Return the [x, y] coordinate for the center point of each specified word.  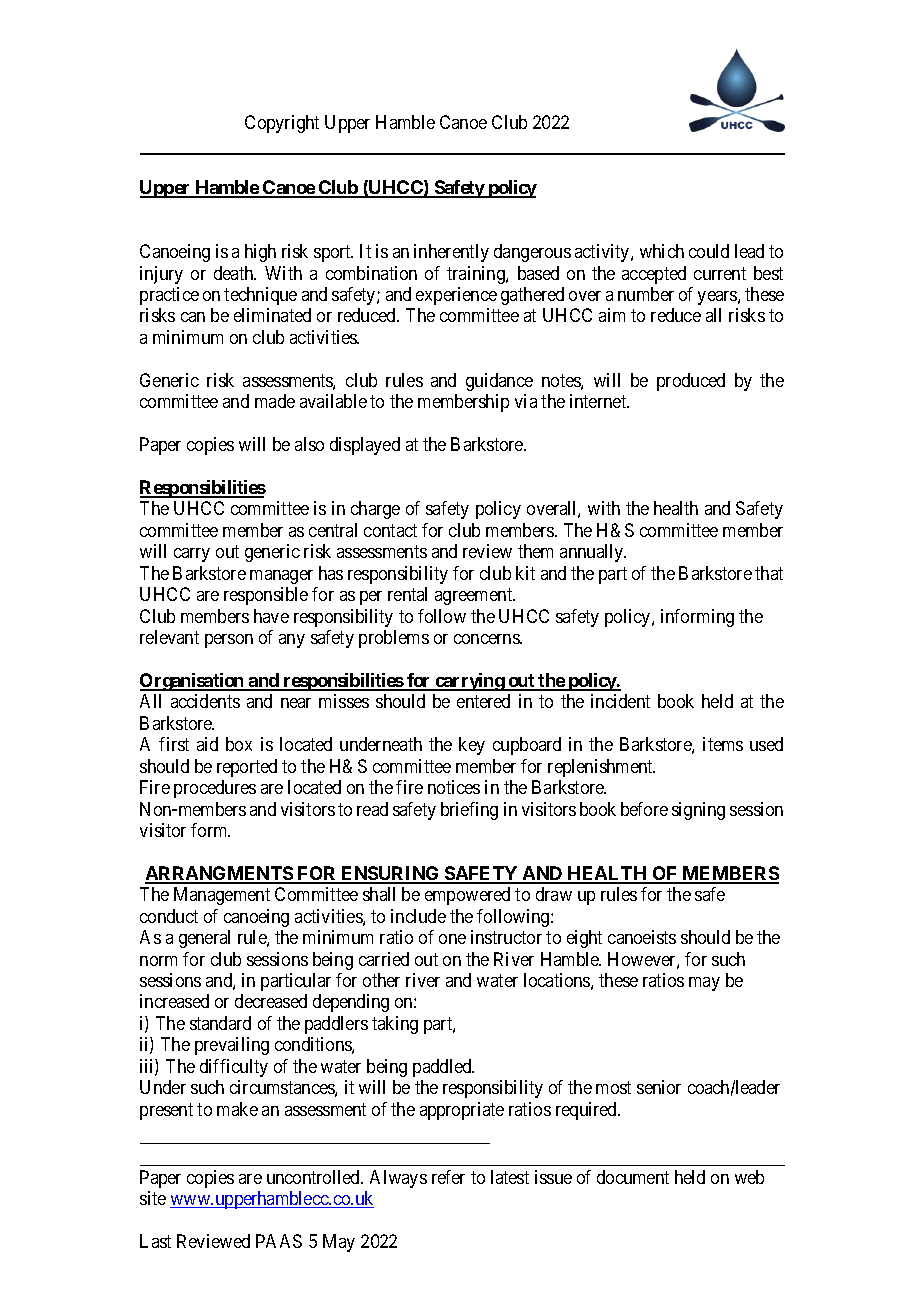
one [452, 939]
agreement [475, 596]
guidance [499, 382]
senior [659, 1087]
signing [698, 811]
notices [454, 787]
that [769, 573]
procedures [215, 789]
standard [220, 1023]
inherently [451, 253]
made [275, 401]
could [709, 251]
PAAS [279, 1241]
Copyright [282, 124]
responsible [266, 596]
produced [691, 382]
